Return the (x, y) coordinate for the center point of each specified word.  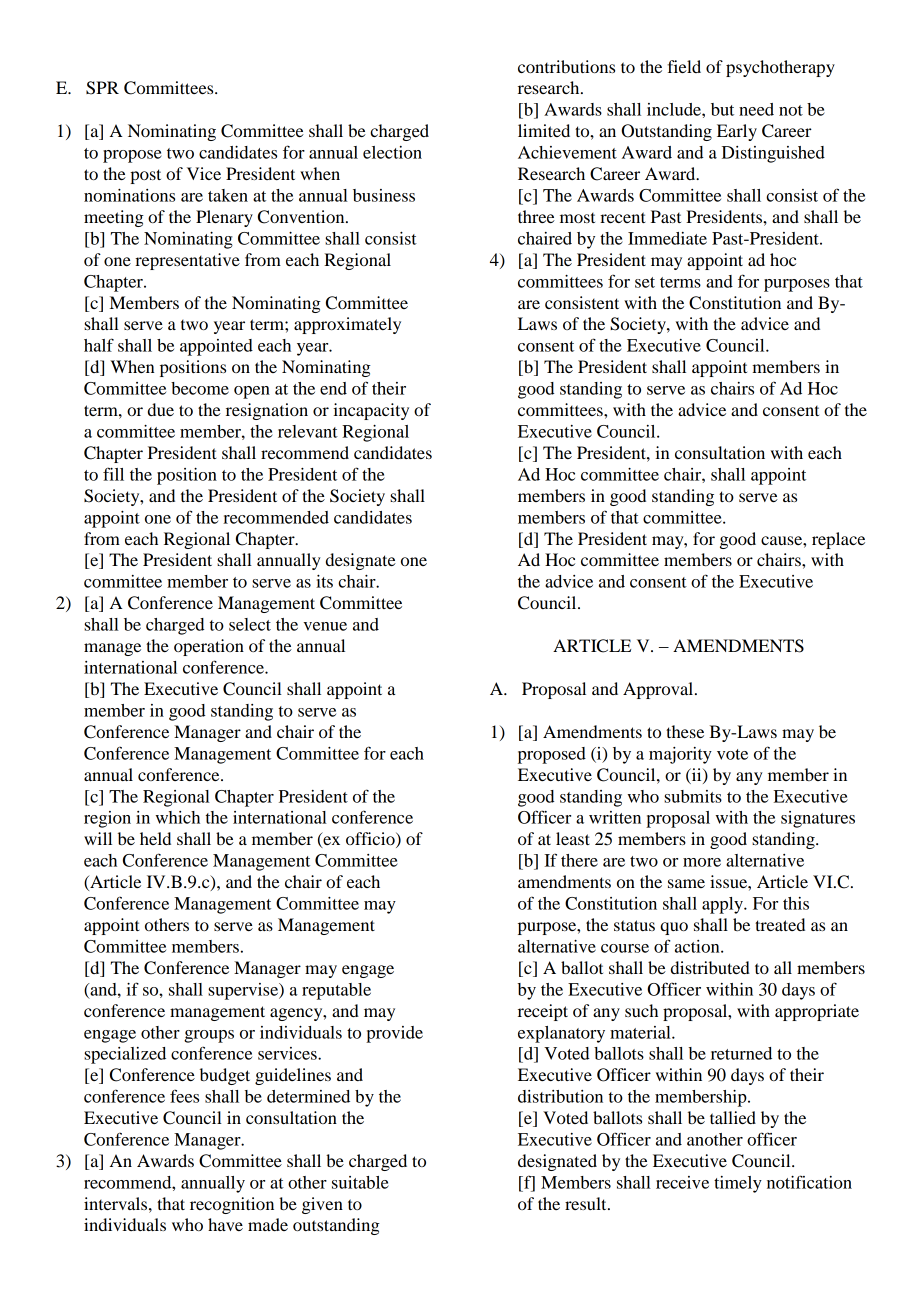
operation (209, 647)
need (756, 109)
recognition (232, 1205)
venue (325, 626)
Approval (659, 690)
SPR (102, 88)
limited (544, 130)
